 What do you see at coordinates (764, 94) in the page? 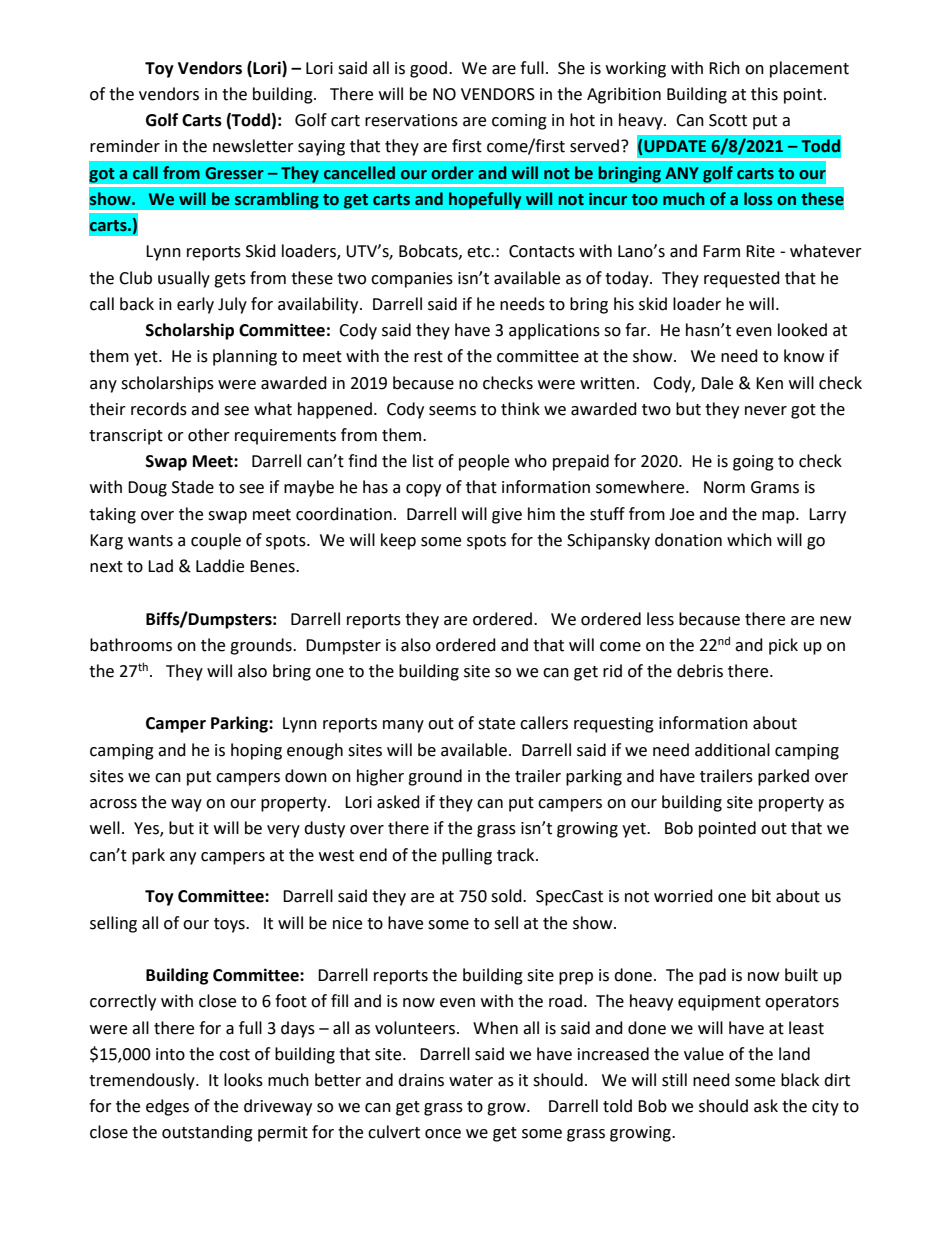
I see `this` at bounding box center [764, 94].
